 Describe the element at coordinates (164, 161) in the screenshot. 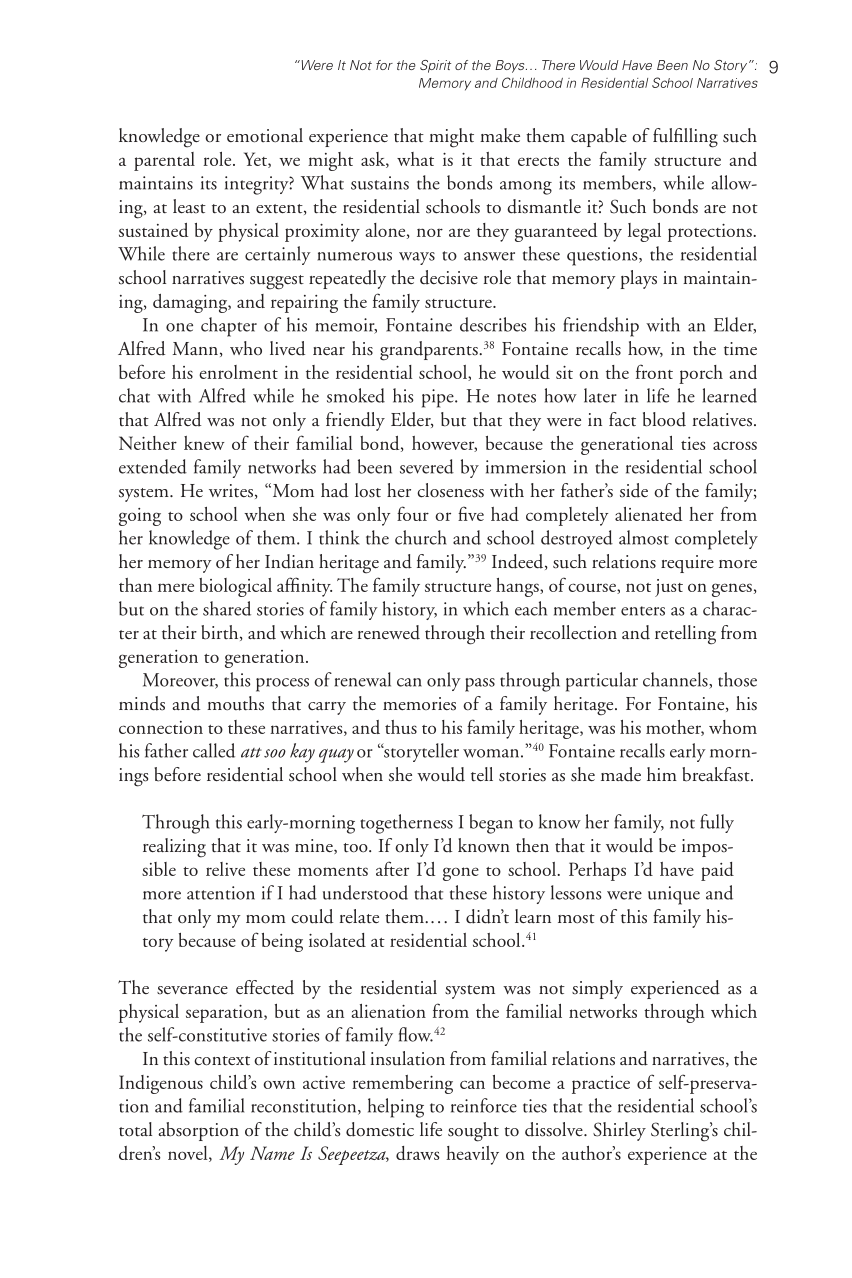

I see `parental` at that location.
